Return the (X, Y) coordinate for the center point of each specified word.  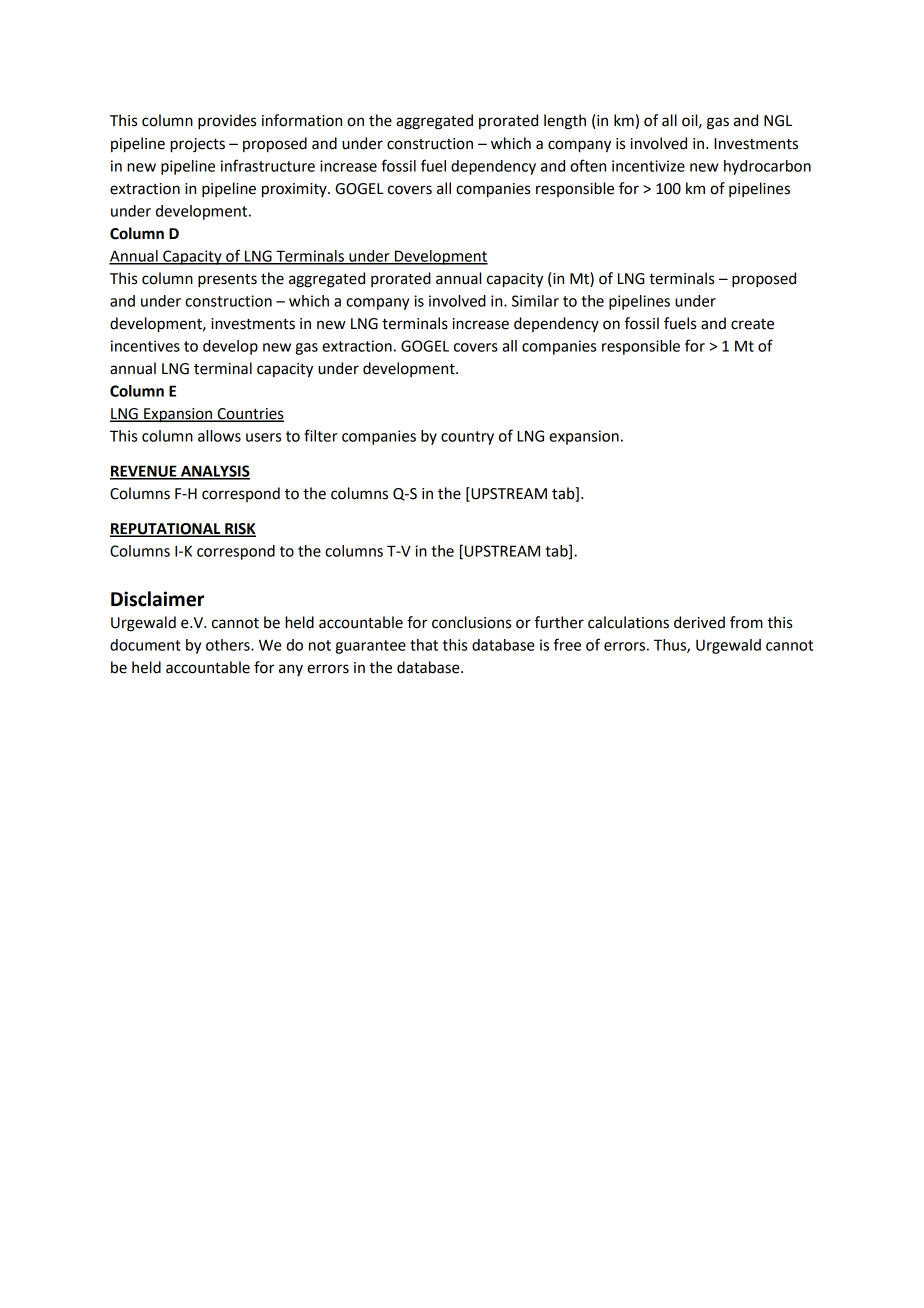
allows (219, 436)
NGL (778, 121)
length (565, 122)
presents (227, 281)
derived (699, 622)
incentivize (648, 166)
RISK (239, 530)
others (229, 645)
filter (321, 435)
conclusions (471, 622)
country (467, 438)
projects (197, 145)
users (263, 437)
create (752, 324)
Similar (535, 301)
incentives (145, 346)
